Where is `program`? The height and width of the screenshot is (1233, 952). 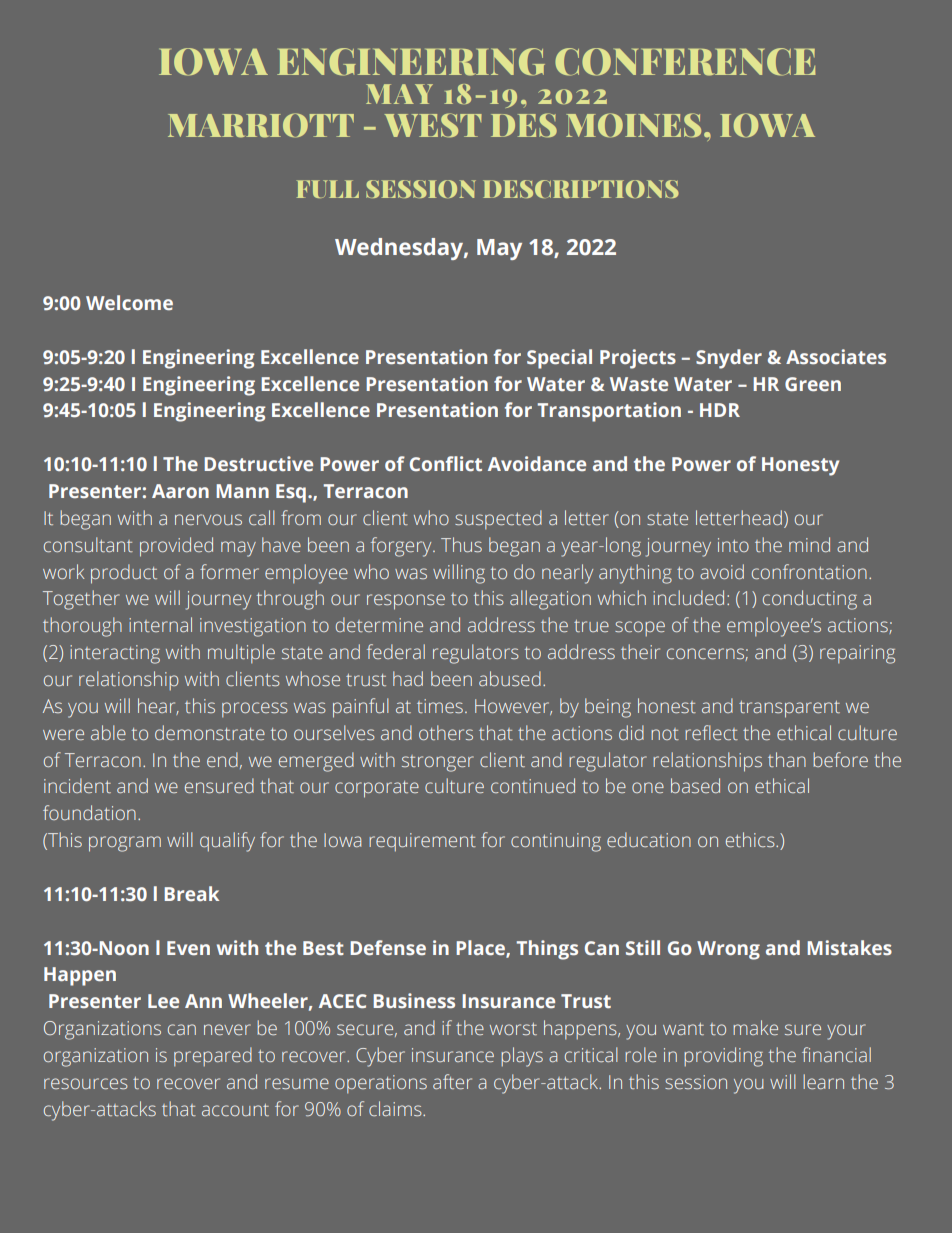 program is located at coordinates (125, 844).
